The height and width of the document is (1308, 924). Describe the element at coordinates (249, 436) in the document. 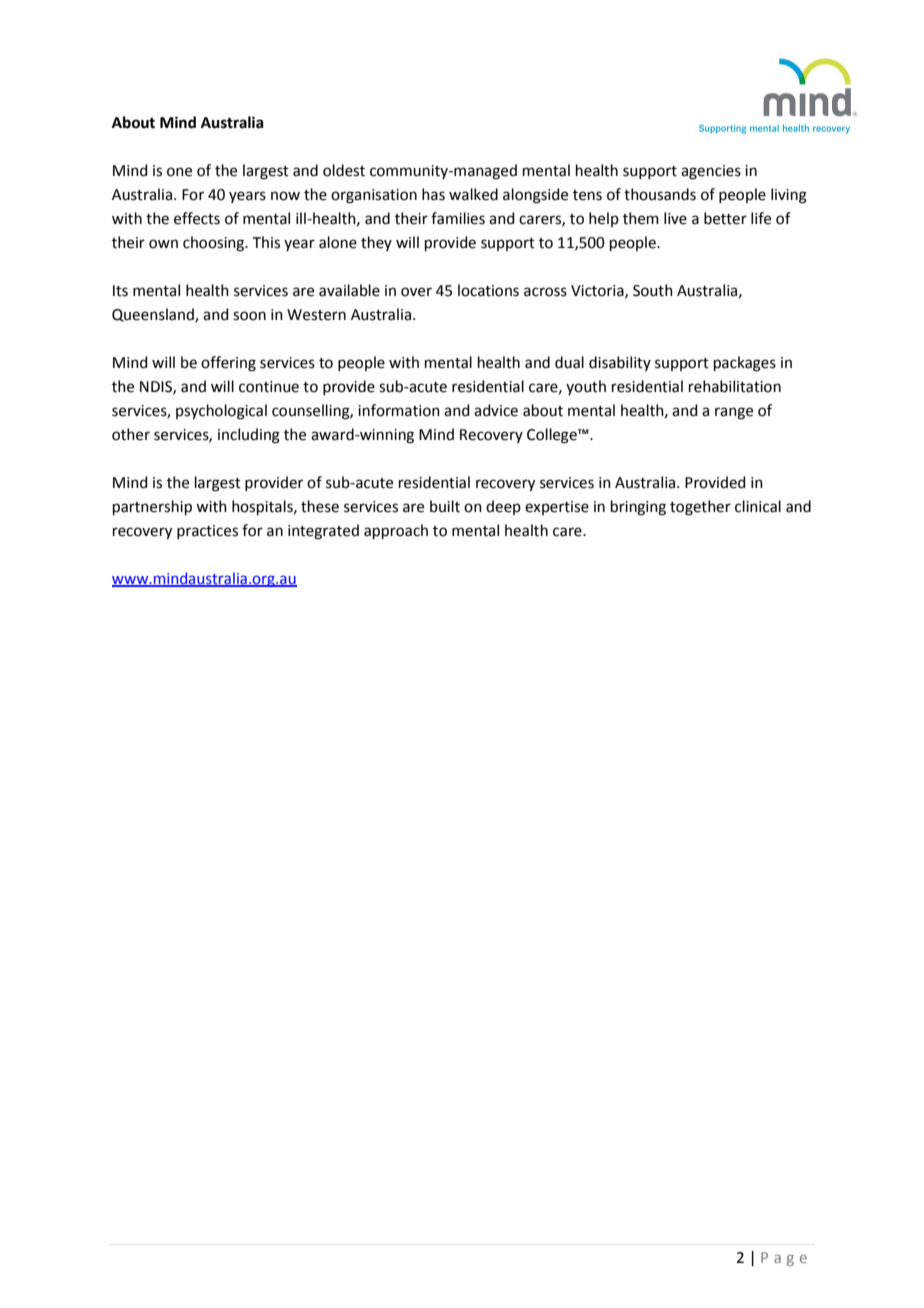

I see `including` at that location.
